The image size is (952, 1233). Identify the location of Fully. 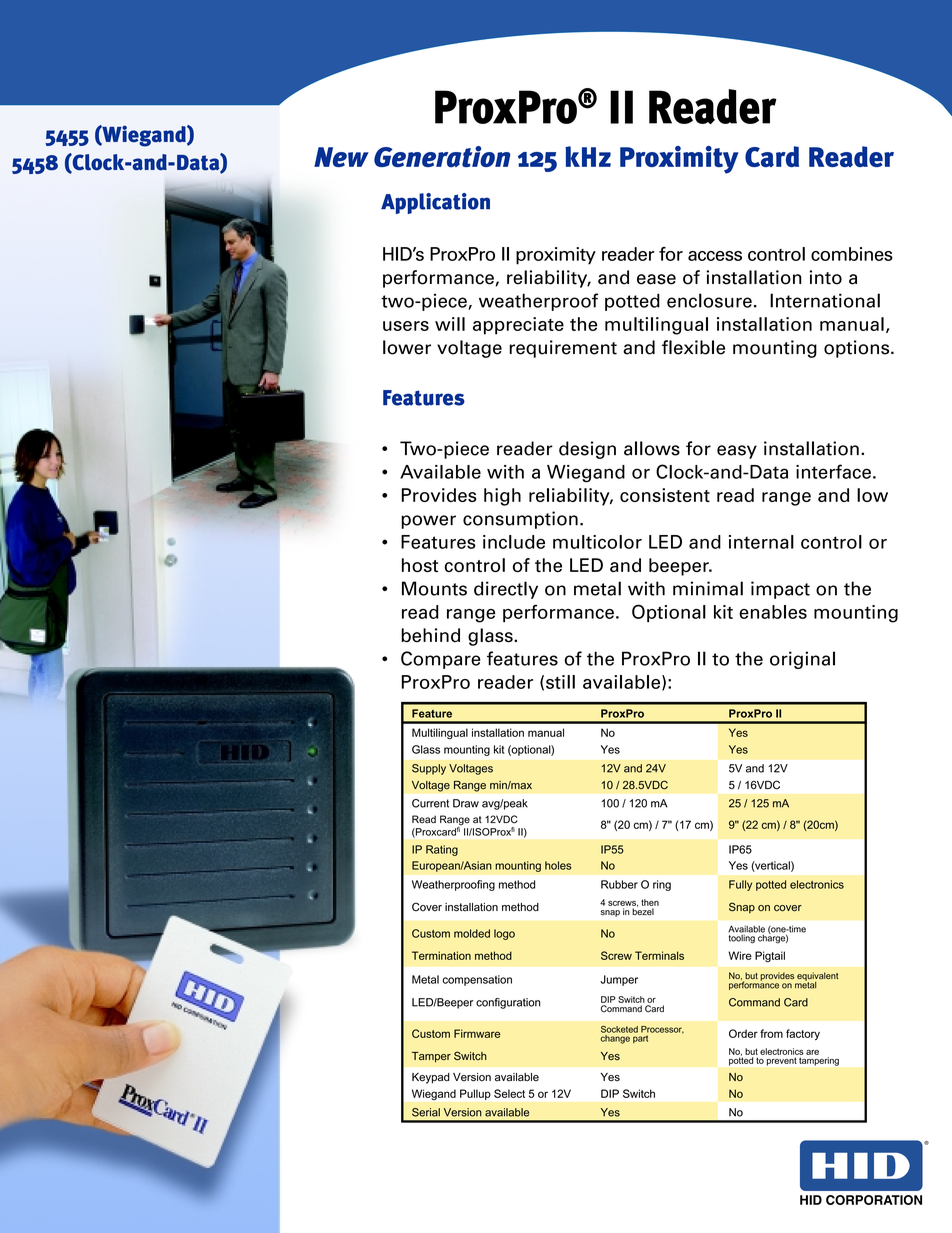
(740, 885).
